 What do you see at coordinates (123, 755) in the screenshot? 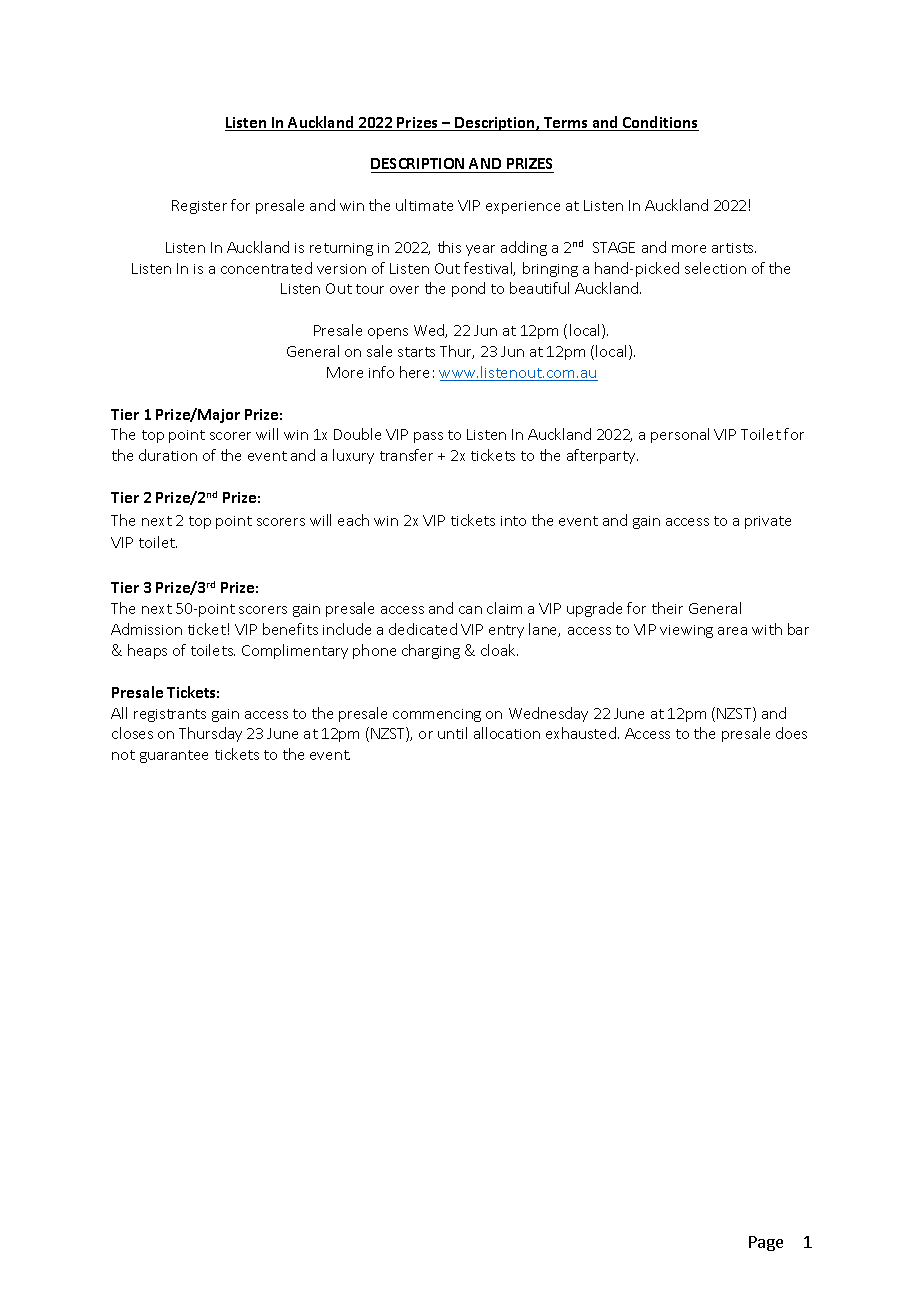
I see `not` at bounding box center [123, 755].
